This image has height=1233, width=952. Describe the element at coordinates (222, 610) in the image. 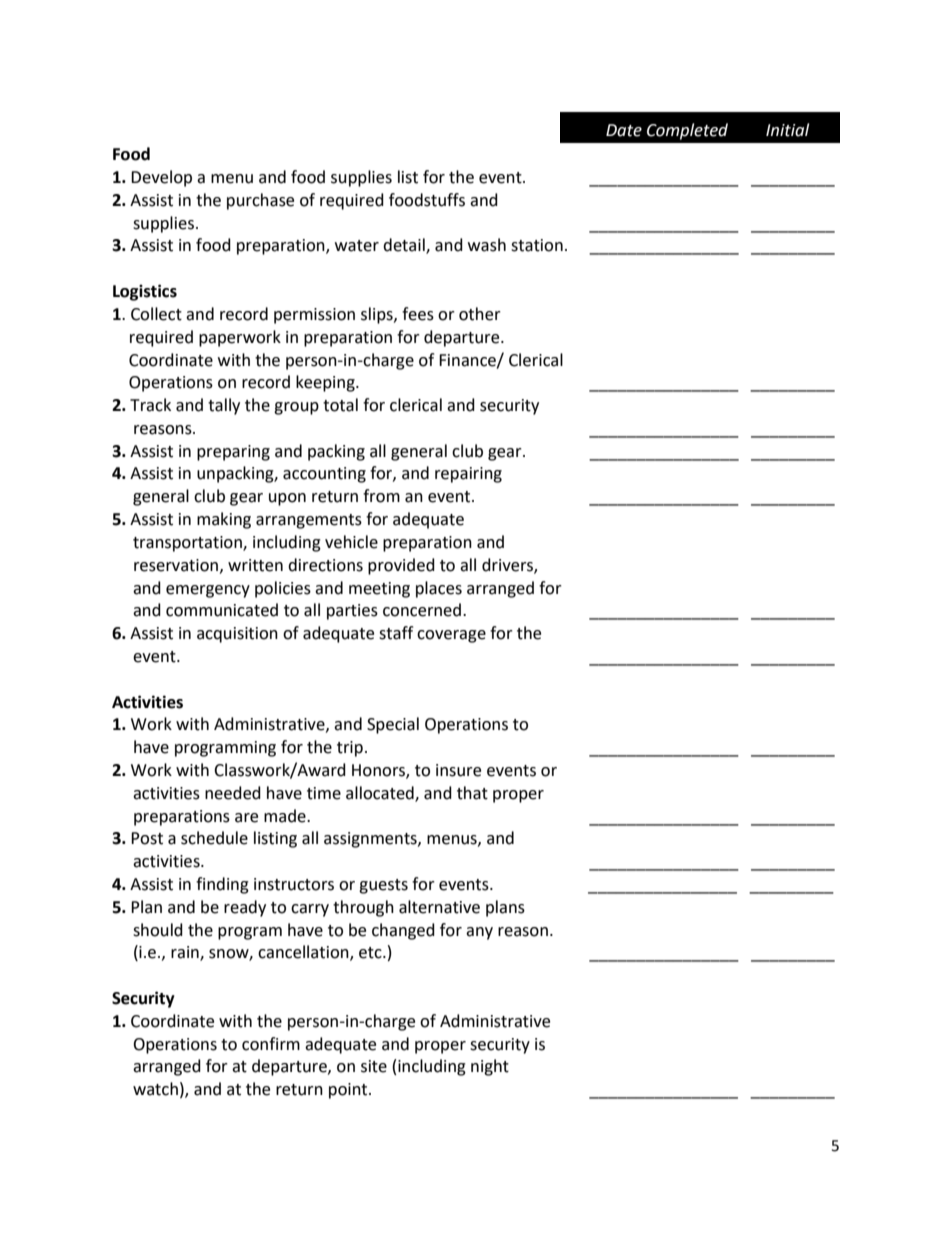

I see `communicated` at that location.
